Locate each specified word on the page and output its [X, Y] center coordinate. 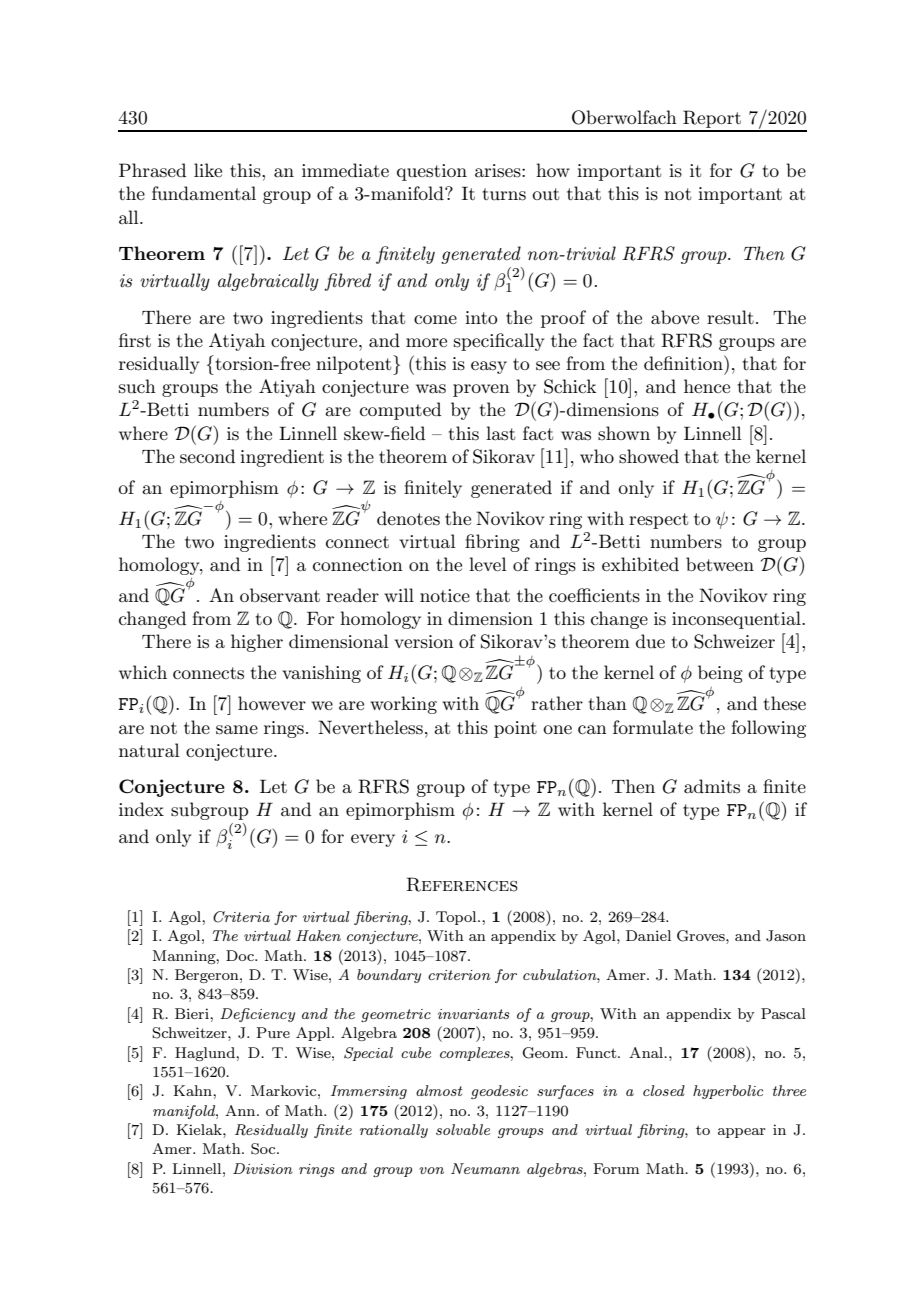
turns [504, 194]
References [462, 884]
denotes [408, 518]
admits [712, 786]
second [207, 456]
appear [742, 1133]
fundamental [204, 193]
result [730, 317]
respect [658, 521]
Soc [264, 1149]
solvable [463, 1129]
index [141, 809]
